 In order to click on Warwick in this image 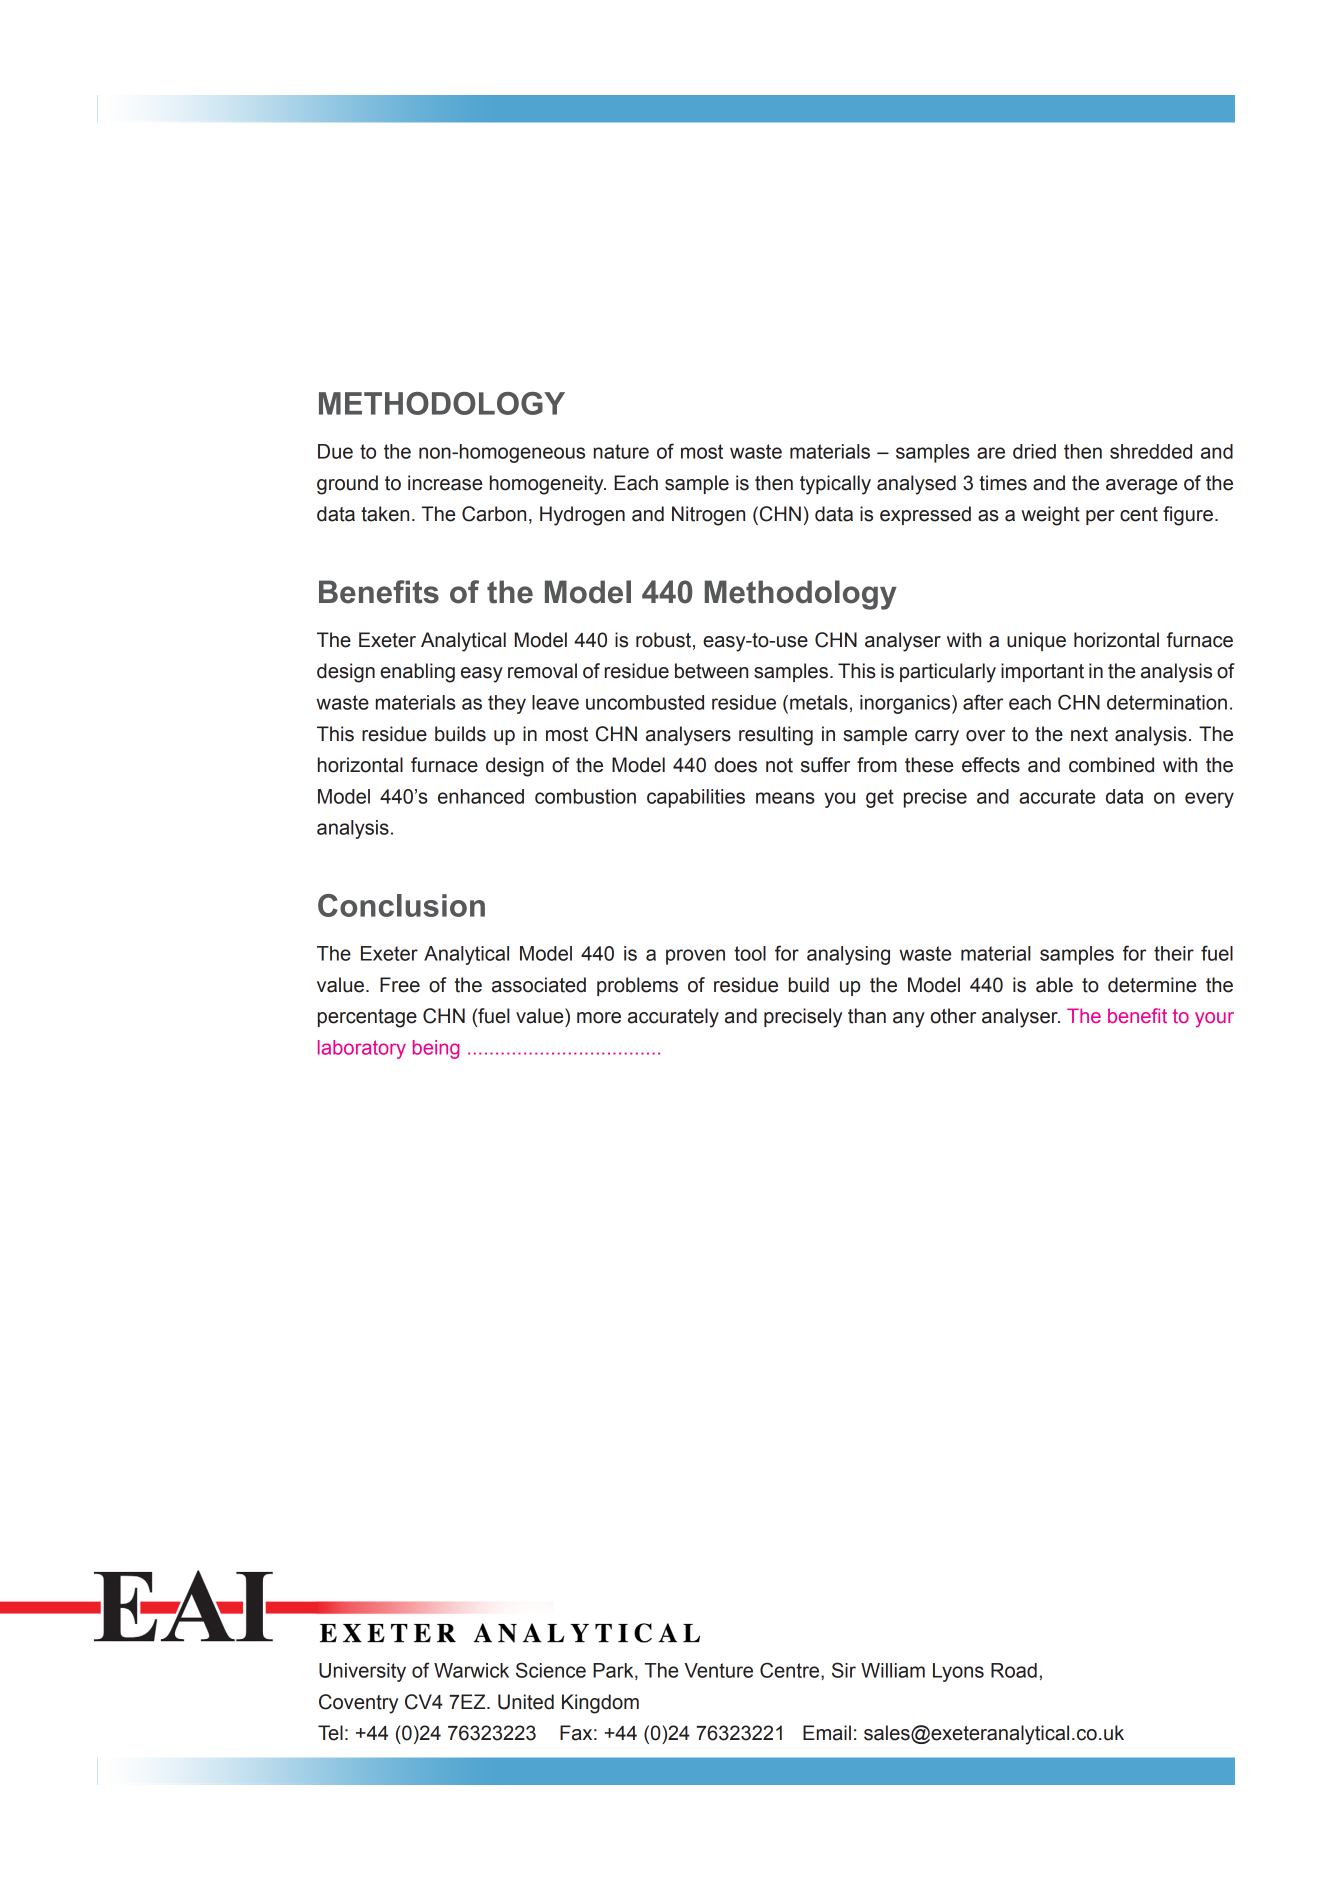, I will do `click(471, 1670)`.
